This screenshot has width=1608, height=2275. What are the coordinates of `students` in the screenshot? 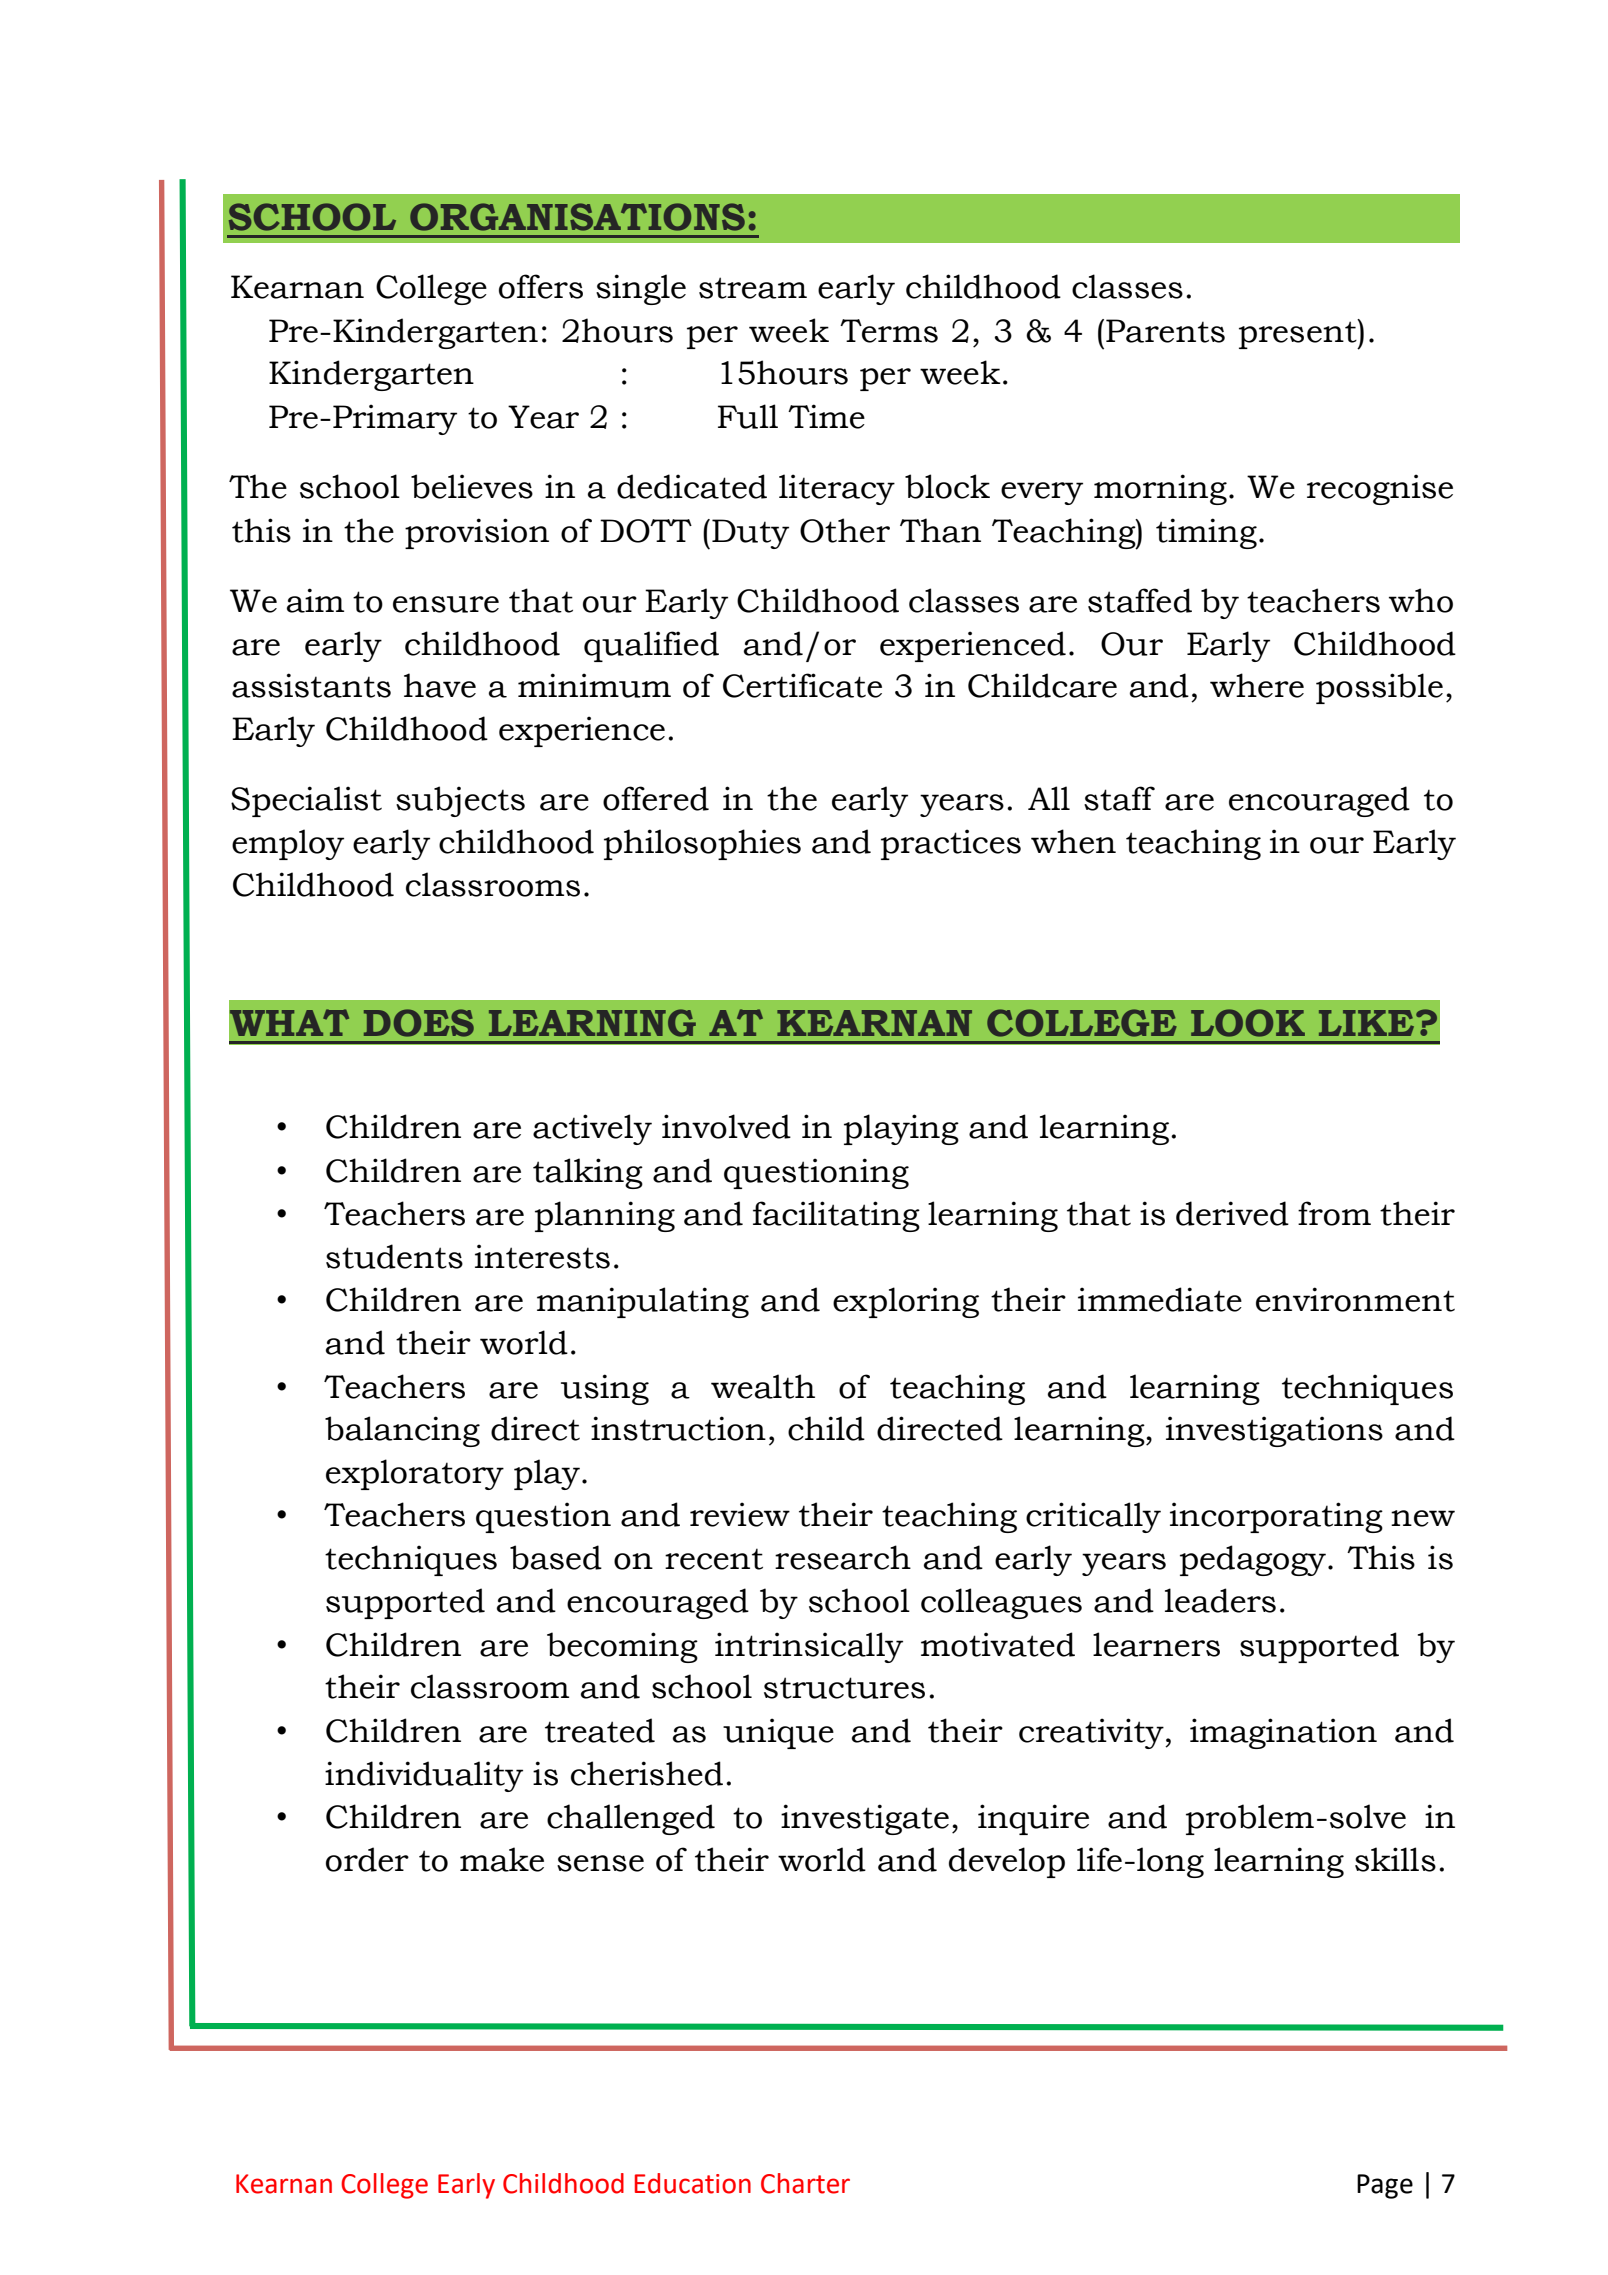 It's located at (394, 1256).
